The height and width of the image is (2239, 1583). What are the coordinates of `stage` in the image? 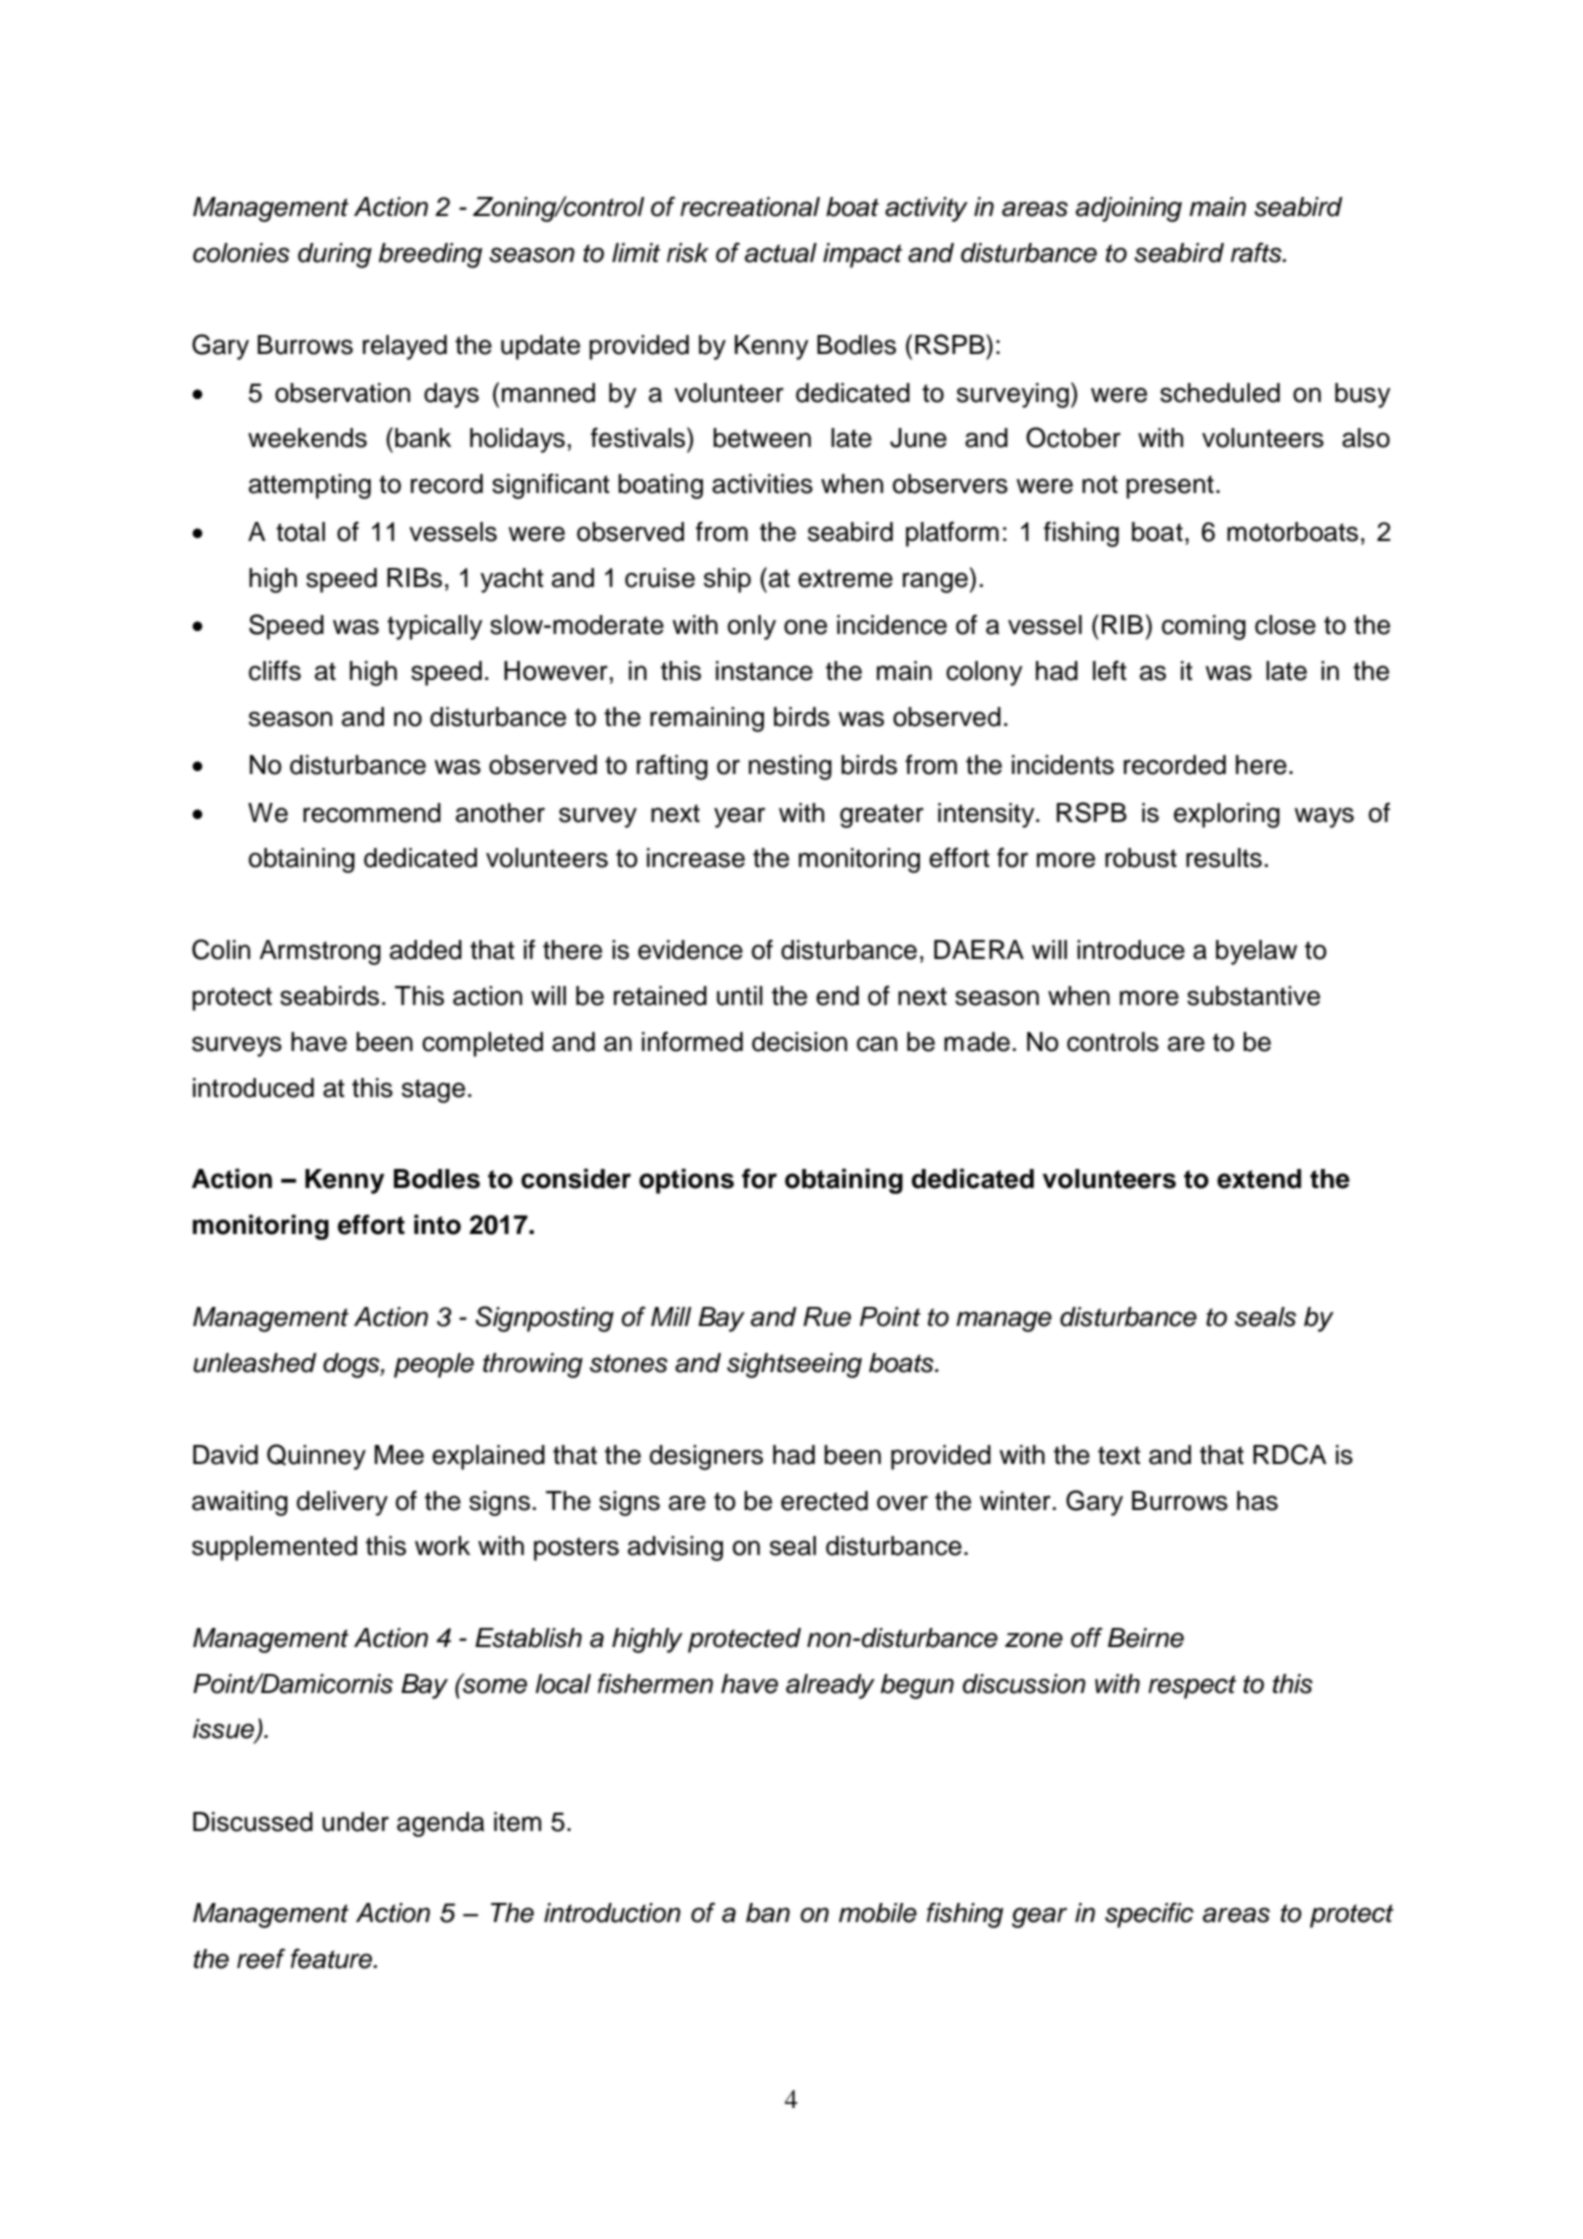 It's located at (433, 1091).
